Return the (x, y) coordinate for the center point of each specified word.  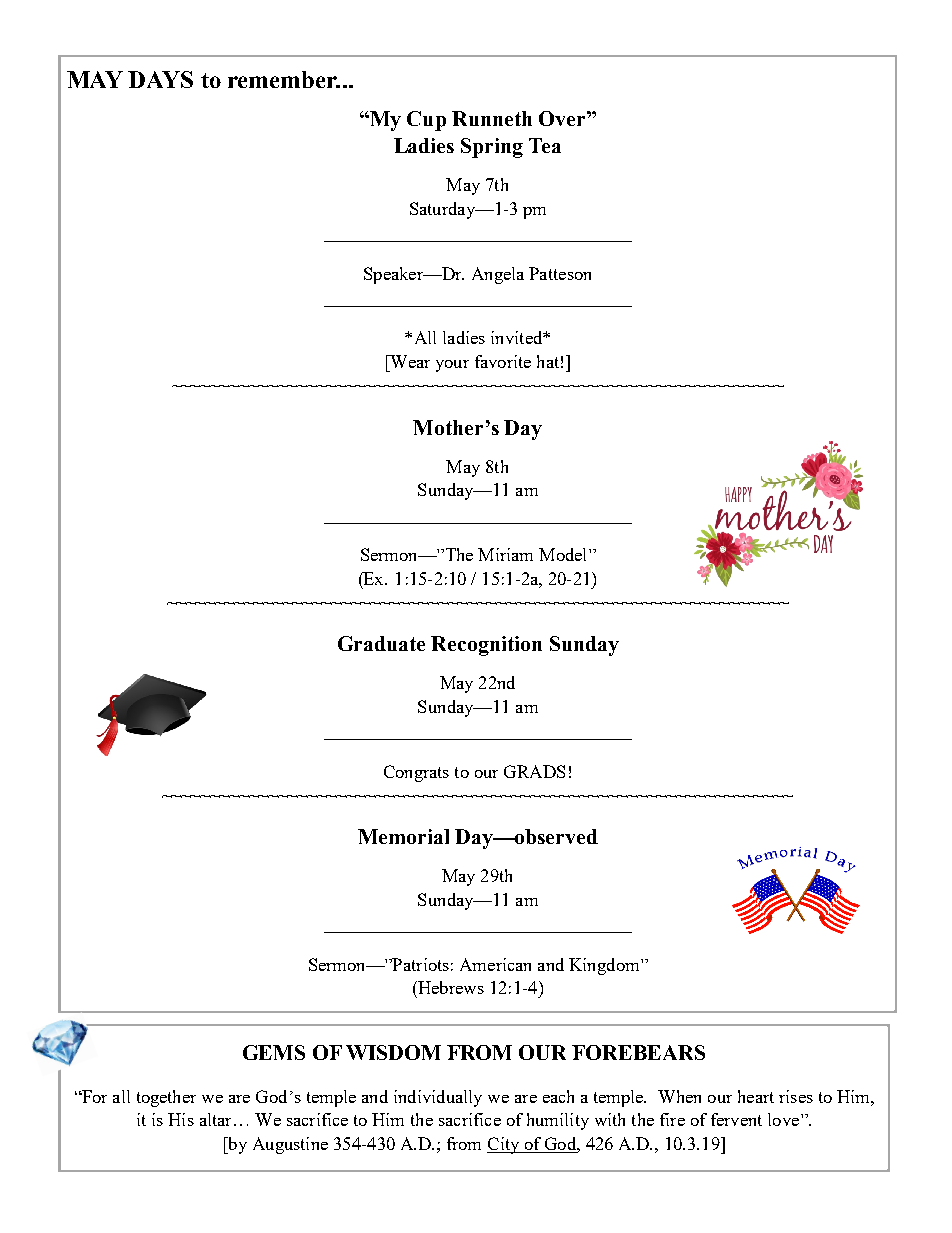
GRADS (534, 771)
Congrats (416, 773)
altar (215, 1119)
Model (564, 554)
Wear (409, 361)
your (452, 366)
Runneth (492, 118)
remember (284, 79)
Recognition (486, 646)
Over (563, 118)
